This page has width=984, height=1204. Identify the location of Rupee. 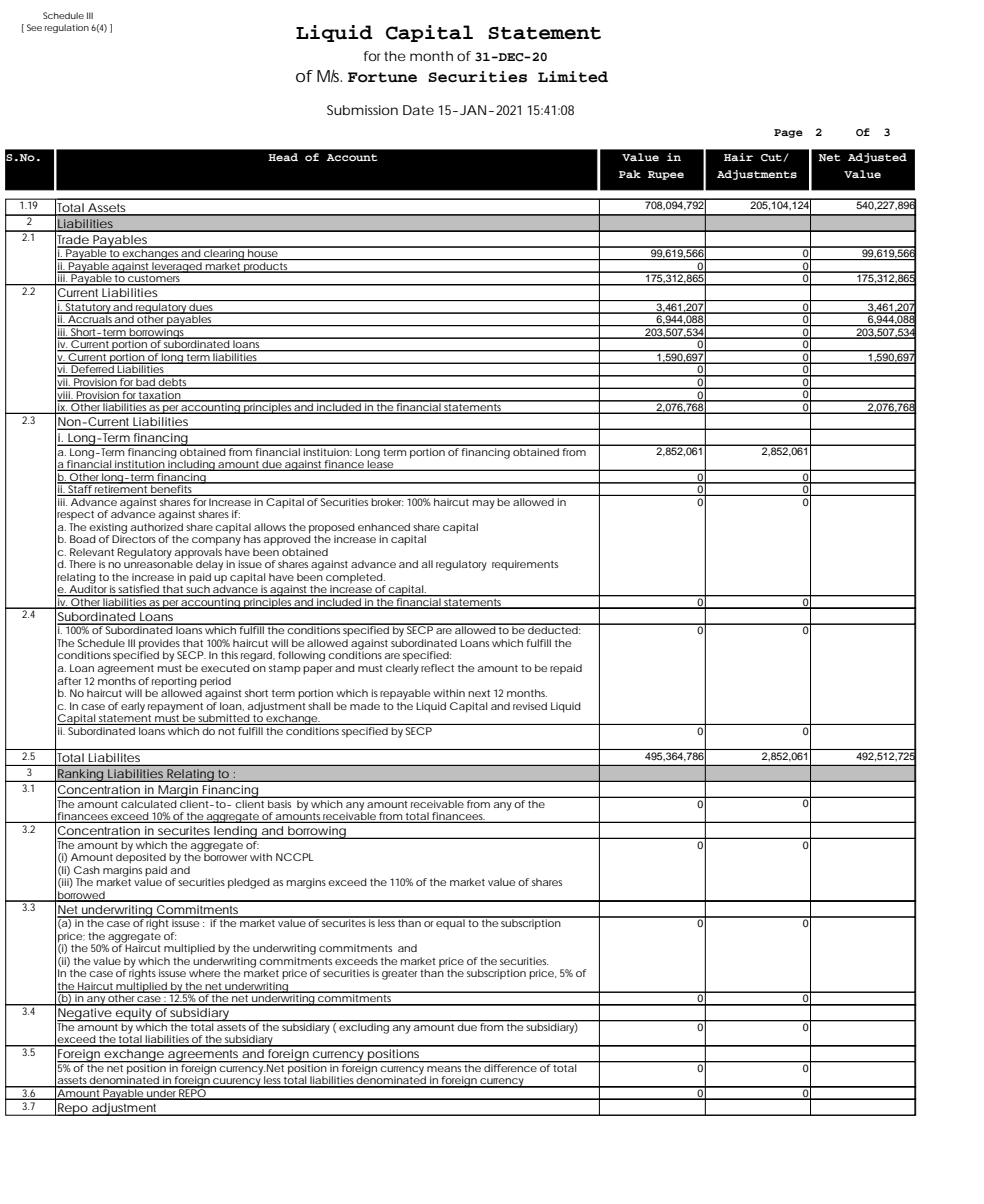
(666, 175).
